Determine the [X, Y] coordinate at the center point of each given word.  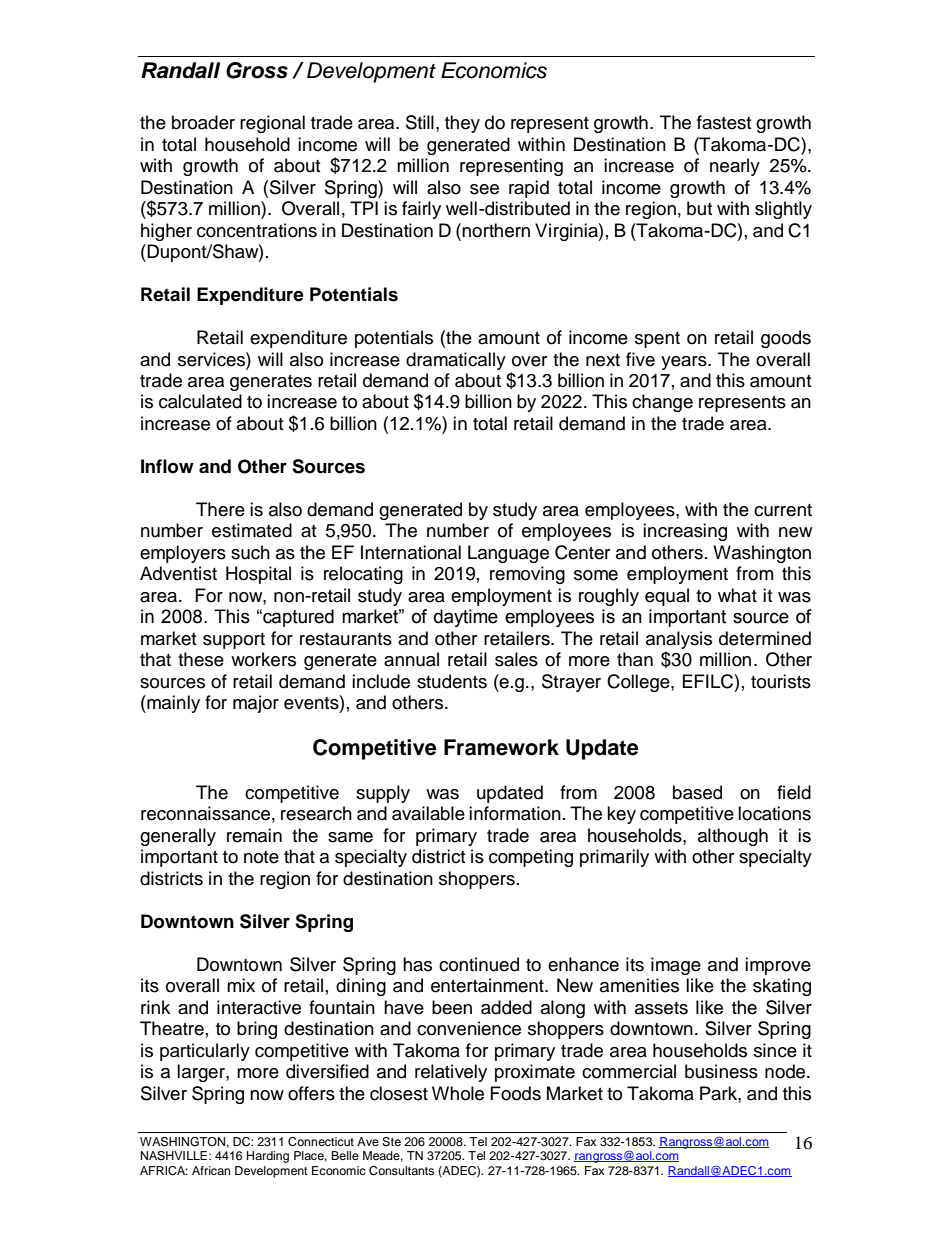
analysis [679, 641]
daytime [466, 618]
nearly [735, 167]
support [234, 641]
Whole [458, 1093]
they [462, 124]
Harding [268, 1157]
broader [203, 122]
